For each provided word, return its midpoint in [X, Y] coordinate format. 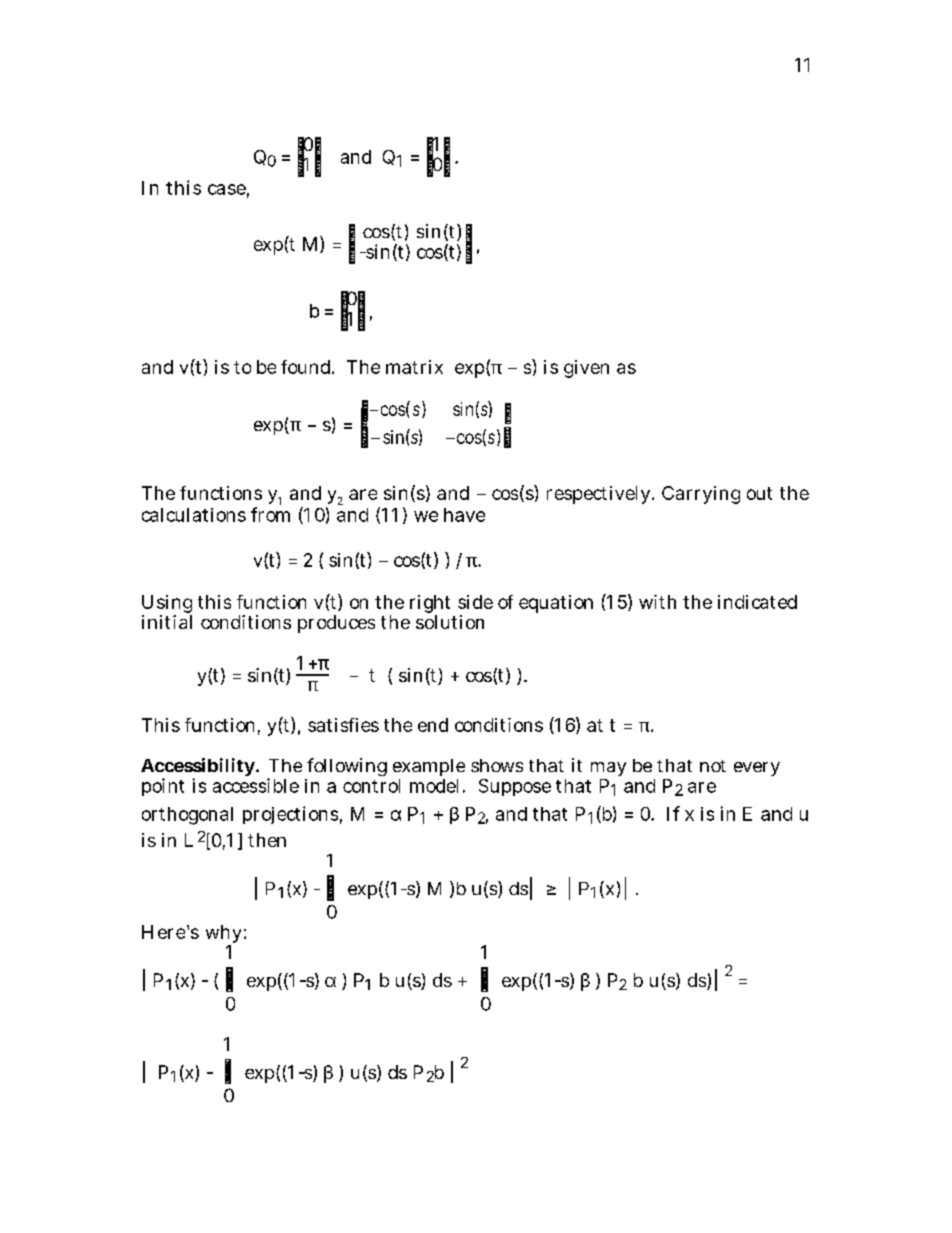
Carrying [701, 495]
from [270, 514]
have [464, 515]
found [307, 367]
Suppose [515, 787]
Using [167, 605]
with [657, 602]
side [475, 602]
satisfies [343, 725]
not [713, 766]
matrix [414, 367]
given [586, 369]
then [267, 840]
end [433, 725]
